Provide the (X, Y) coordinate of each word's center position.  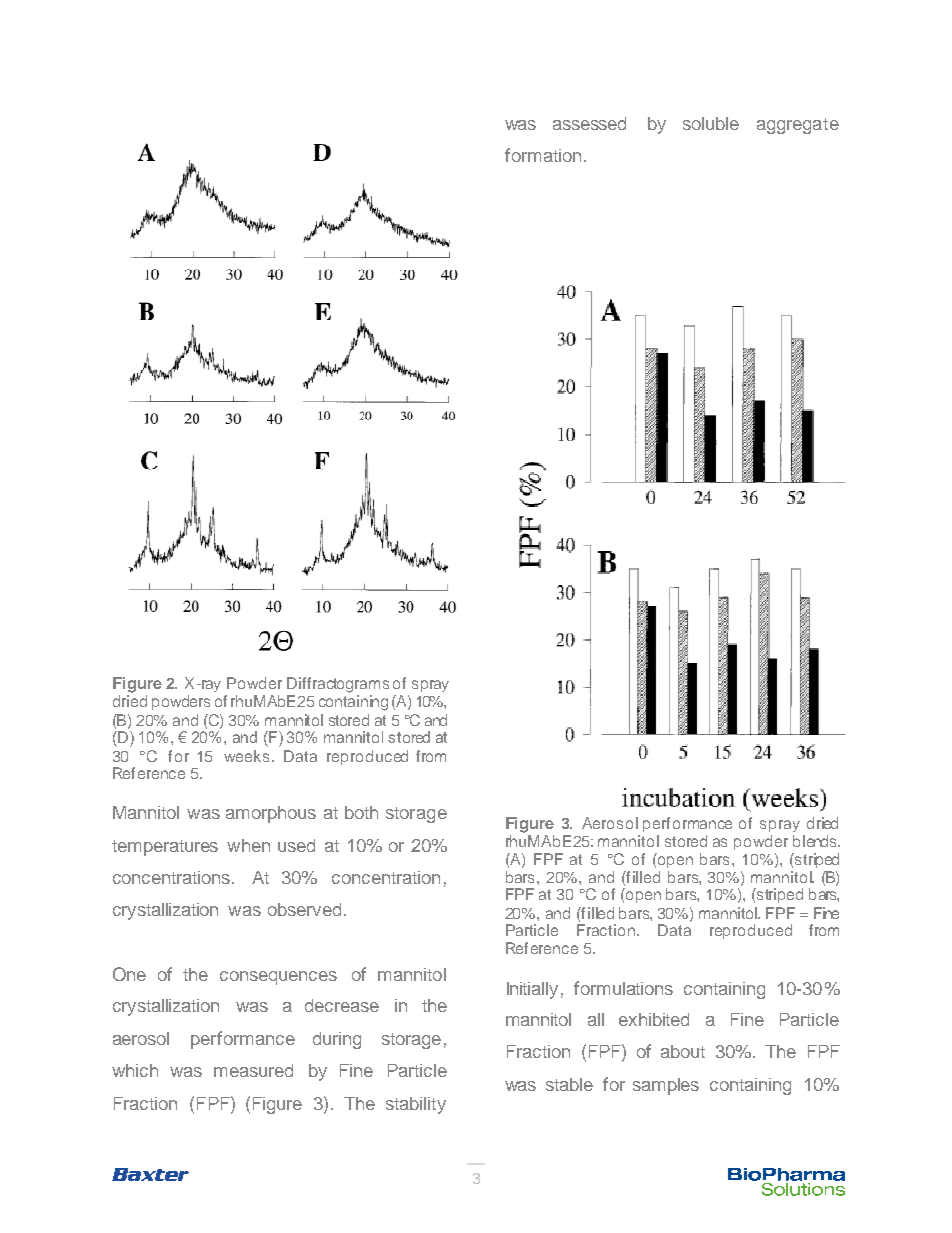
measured (253, 1070)
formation (543, 155)
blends (816, 841)
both (361, 812)
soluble (711, 123)
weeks (248, 756)
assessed (589, 123)
